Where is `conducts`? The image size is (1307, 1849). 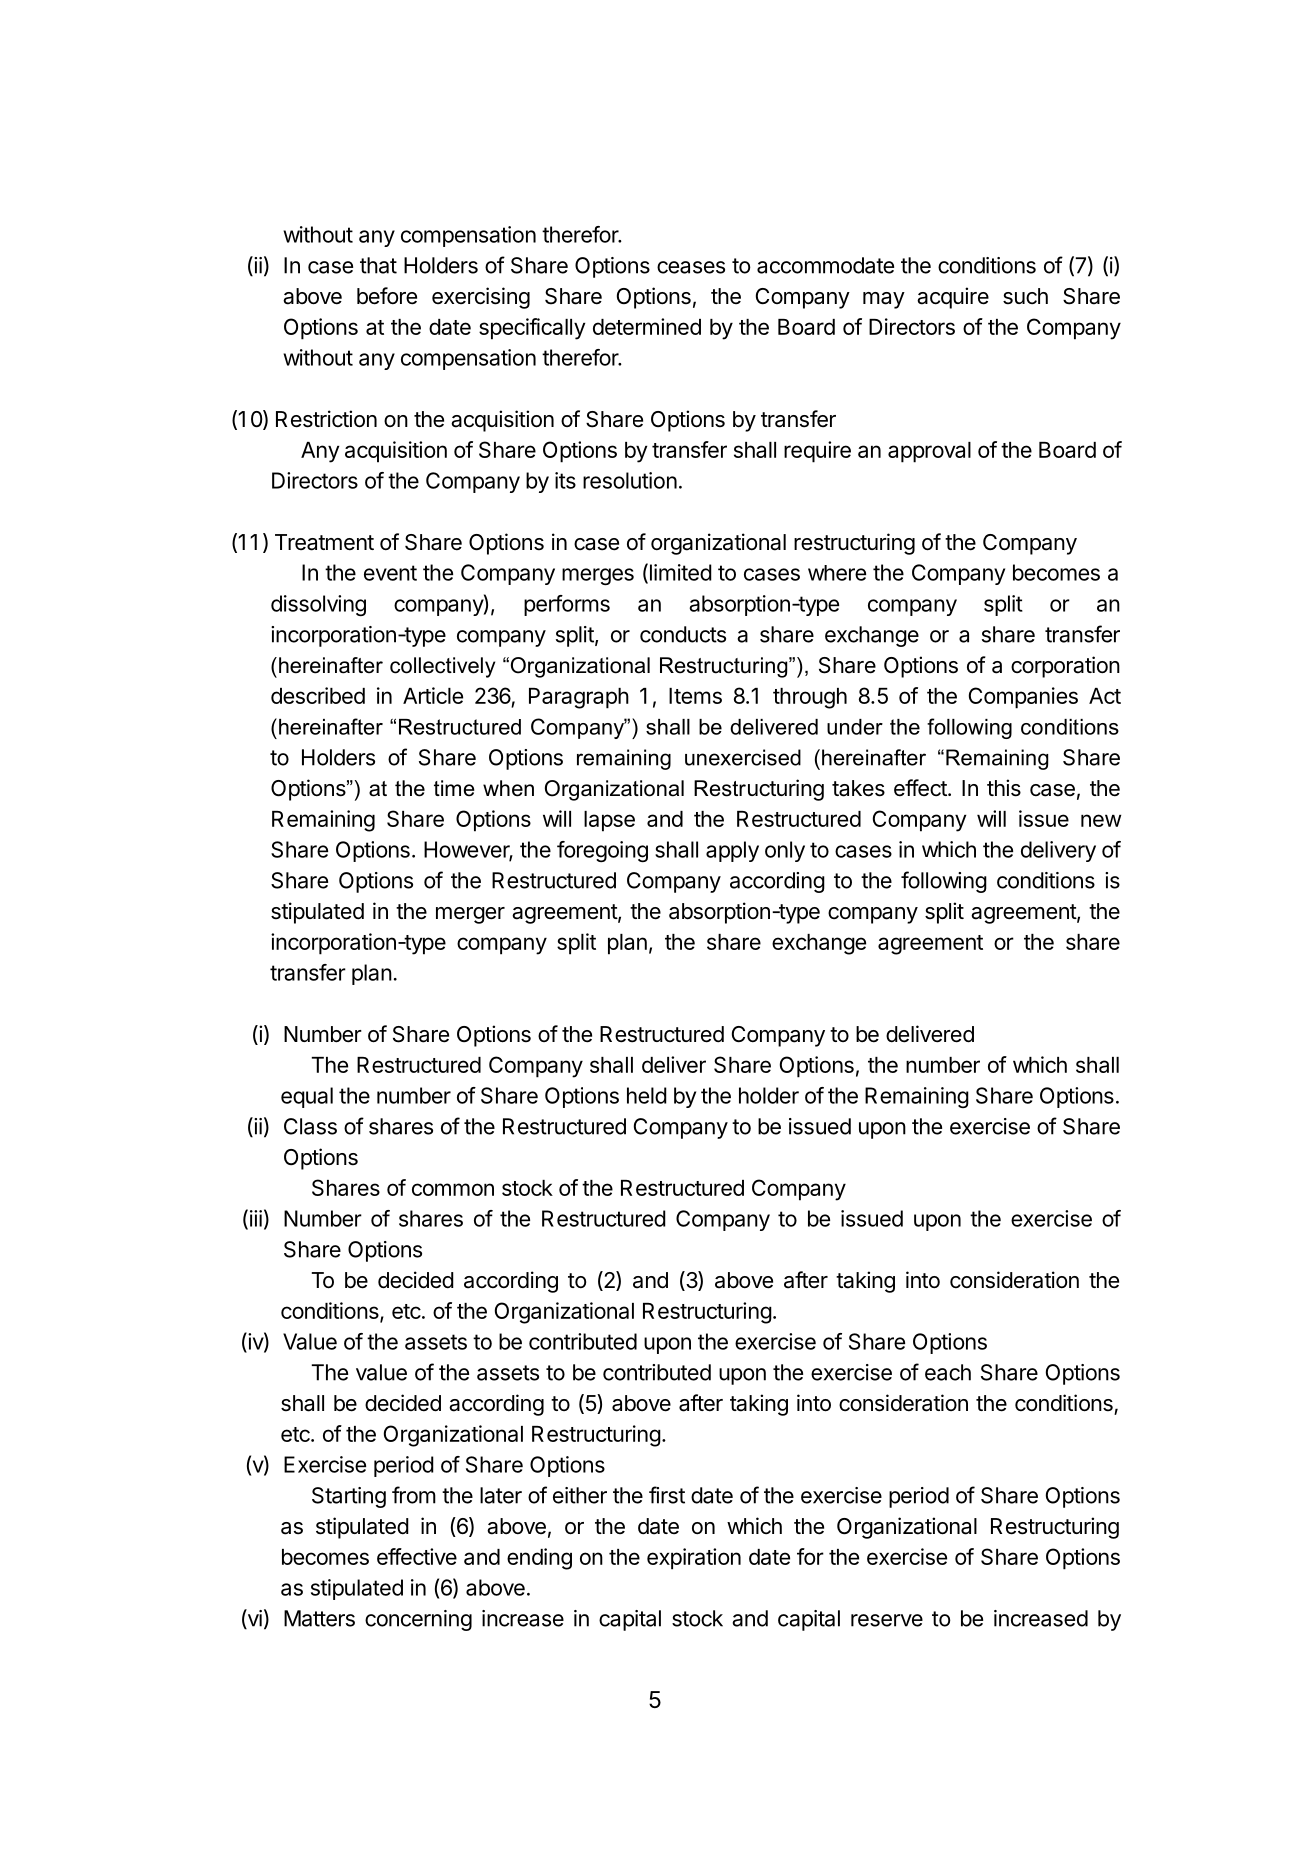
conducts is located at coordinates (683, 634).
